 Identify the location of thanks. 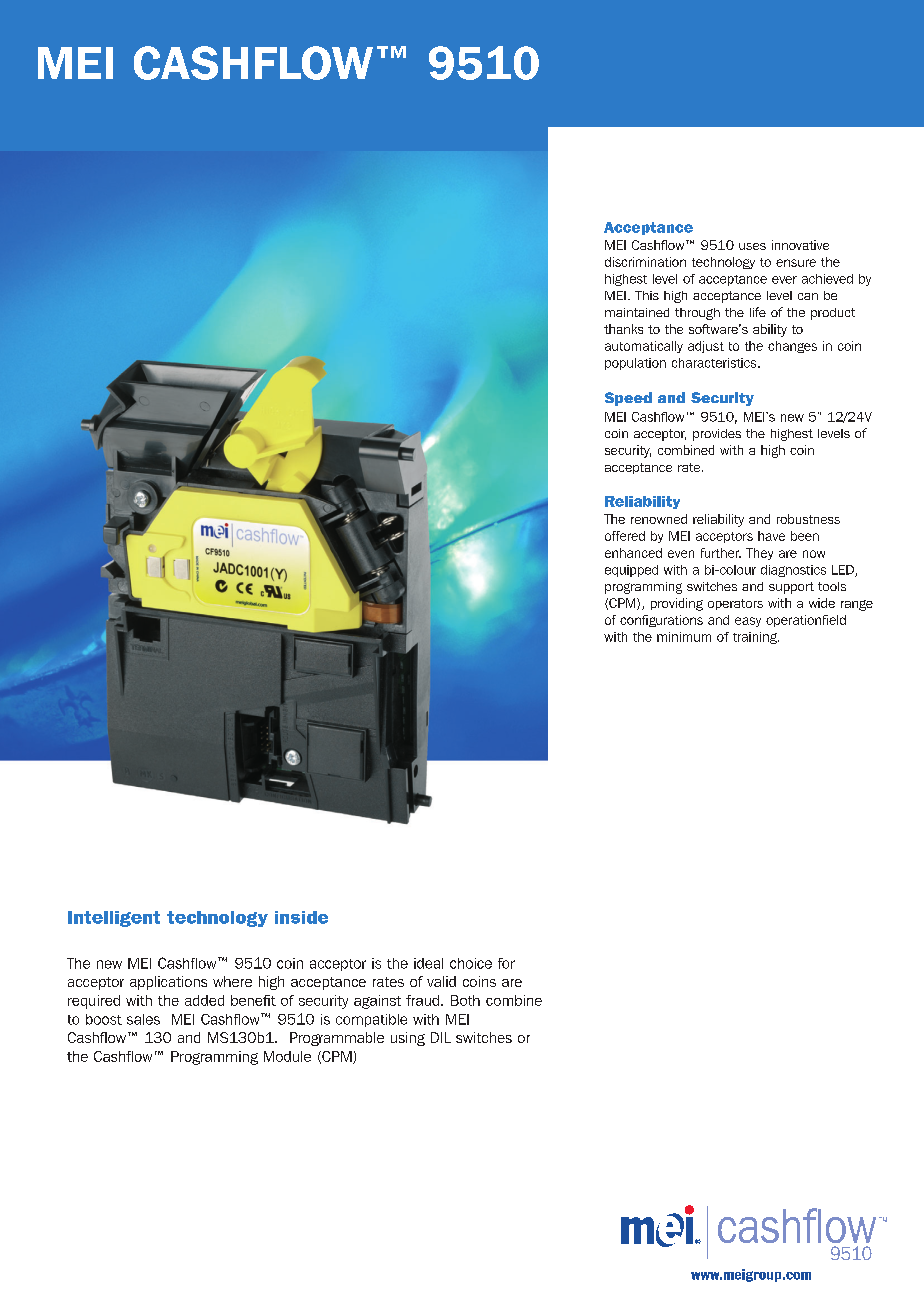
(623, 329).
